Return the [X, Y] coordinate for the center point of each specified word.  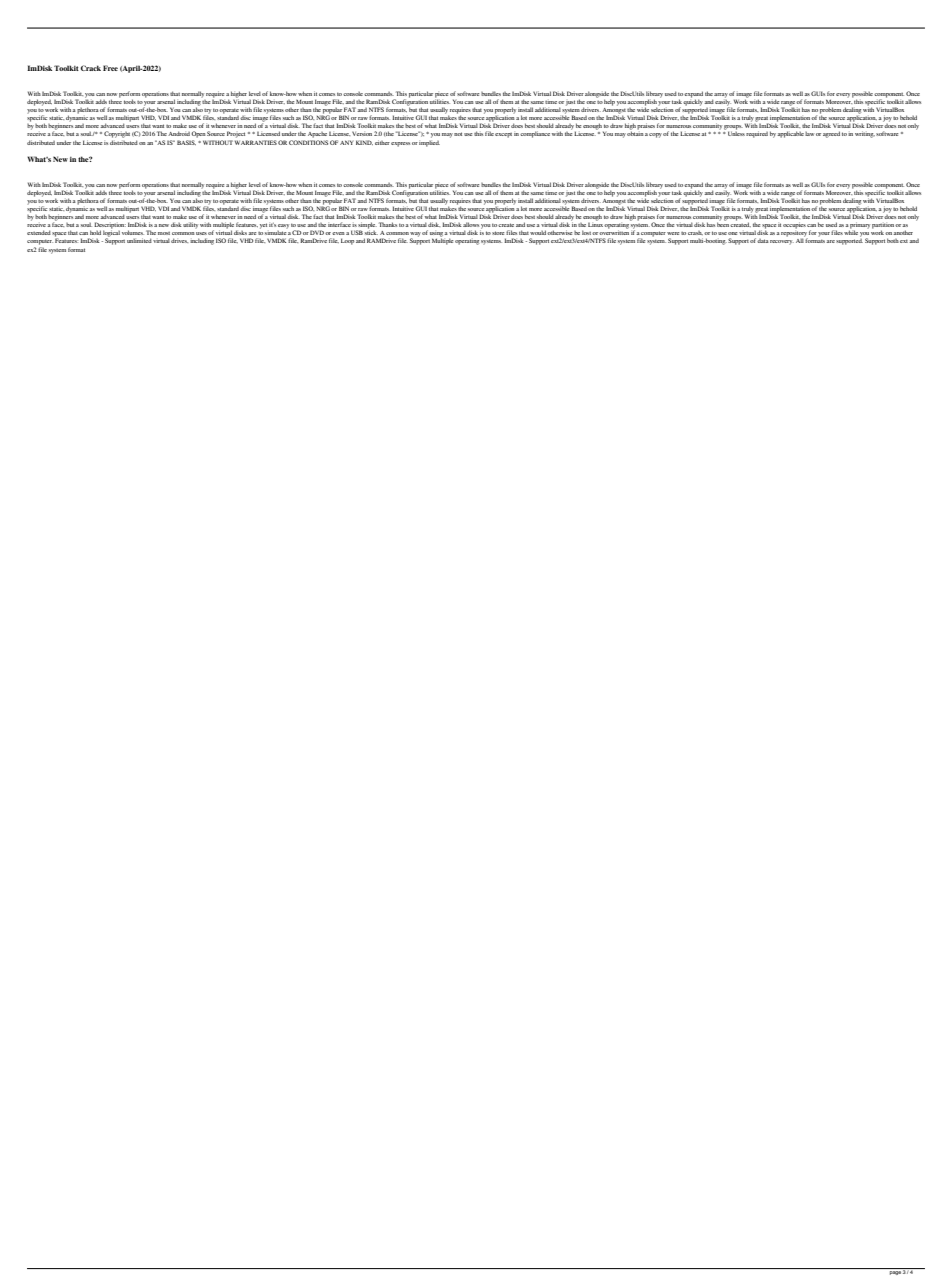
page [895, 1273]
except [503, 135]
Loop [347, 241]
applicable [790, 134]
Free [110, 68]
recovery [782, 242]
